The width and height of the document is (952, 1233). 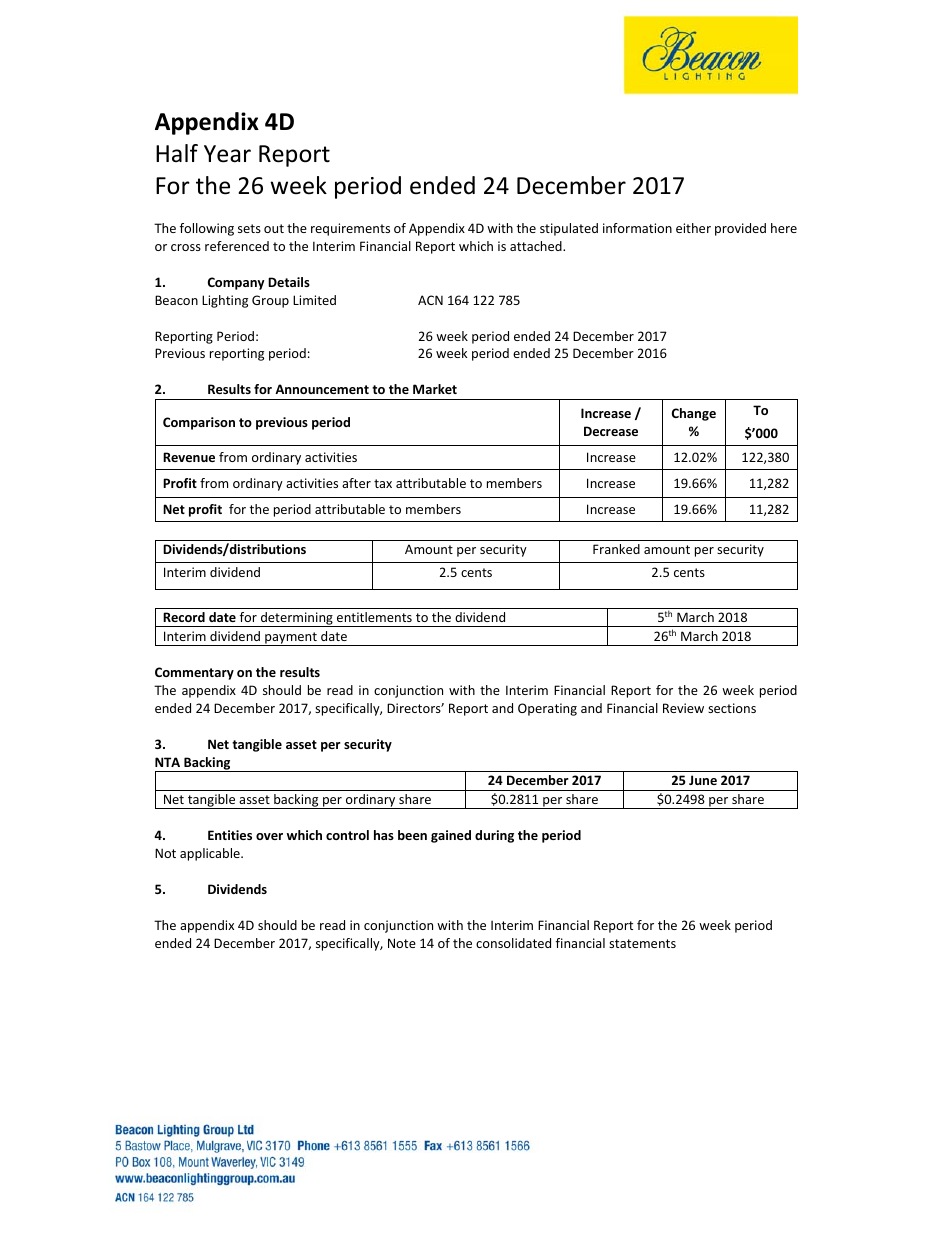 I want to click on Decrease, so click(x=611, y=431).
